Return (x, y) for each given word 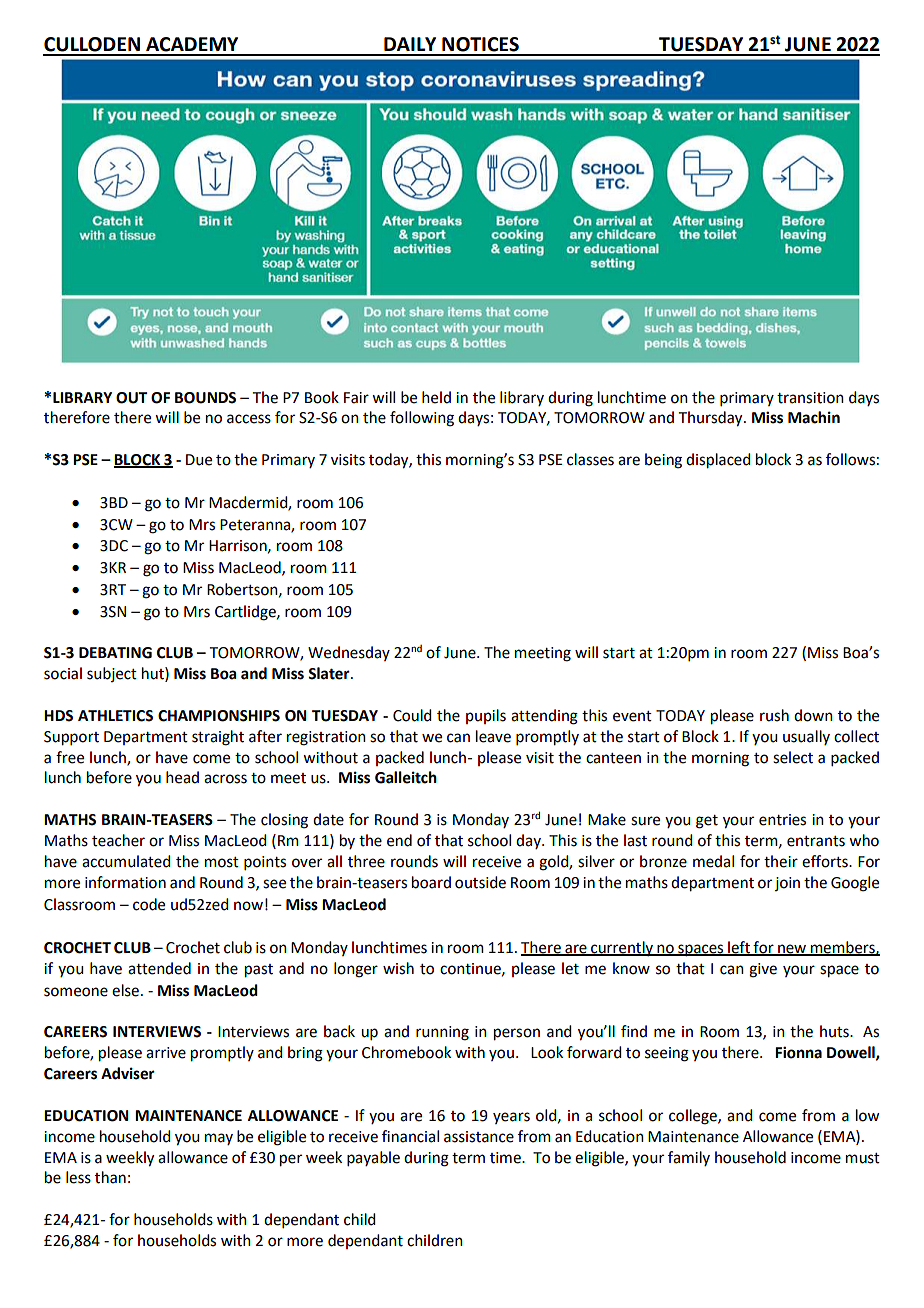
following (422, 419)
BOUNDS (205, 398)
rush (774, 715)
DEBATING (115, 653)
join (787, 884)
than (110, 1177)
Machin (814, 417)
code (149, 904)
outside (480, 882)
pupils (486, 716)
